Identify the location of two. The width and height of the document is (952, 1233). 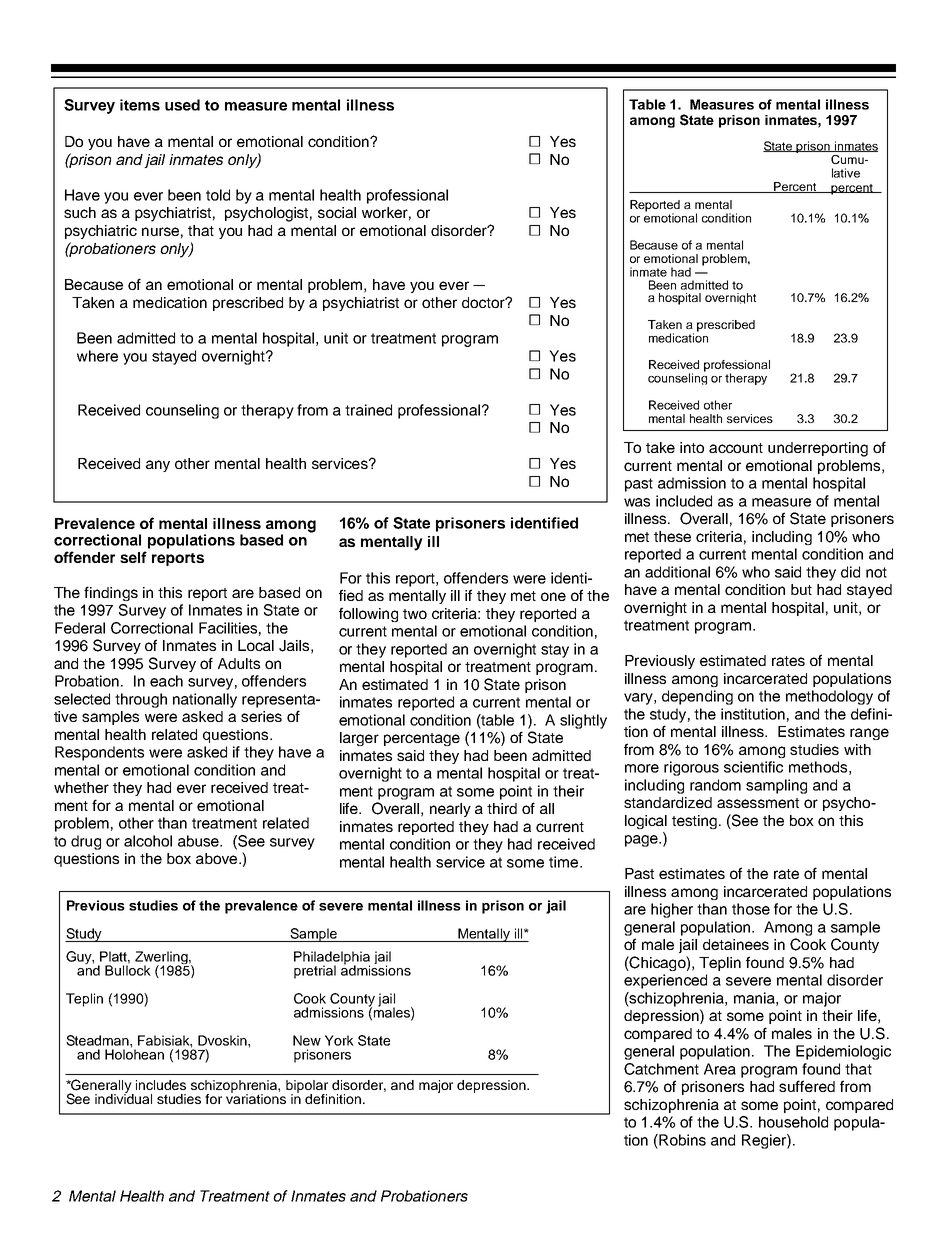
(415, 614).
